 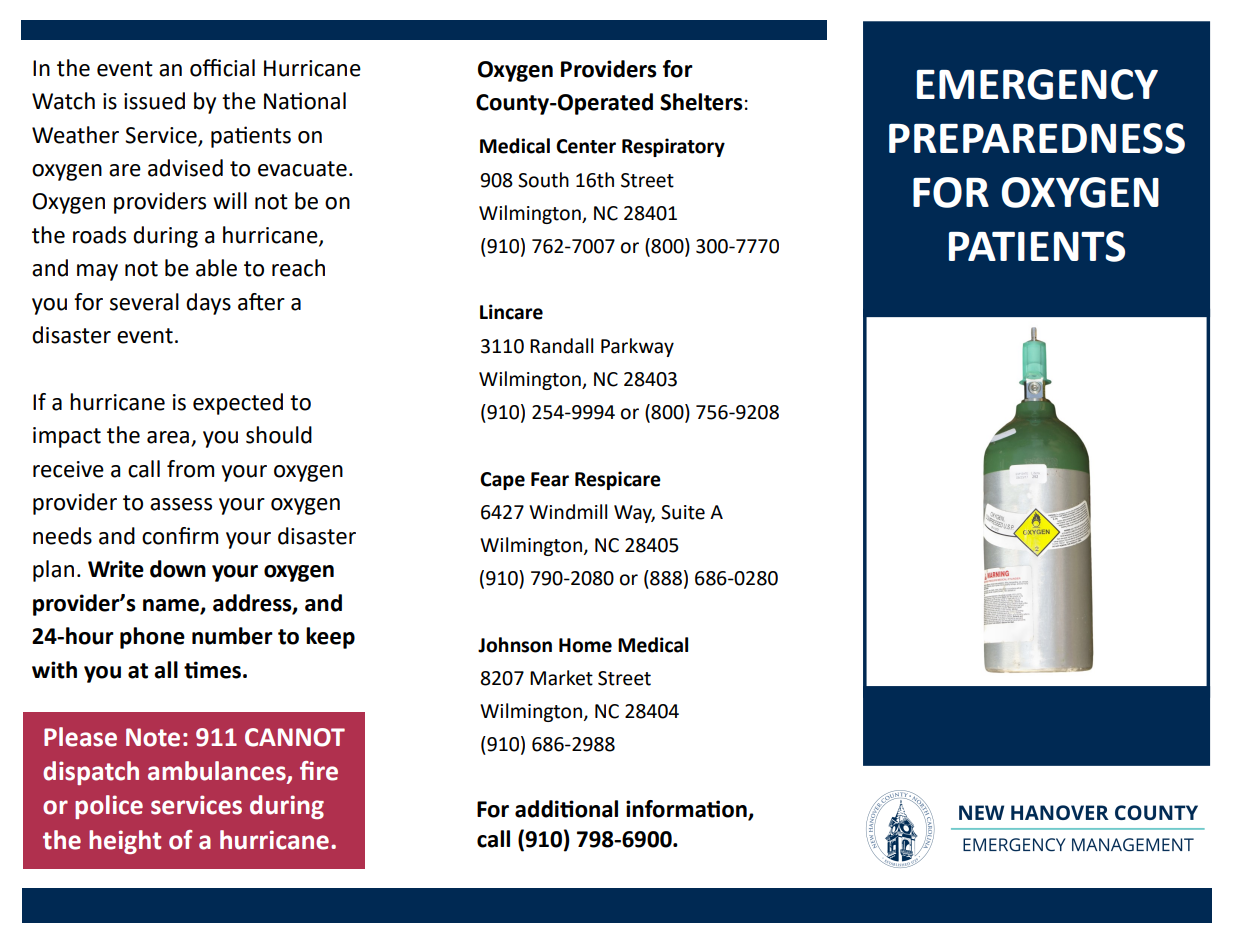 I want to click on issued, so click(x=154, y=101).
